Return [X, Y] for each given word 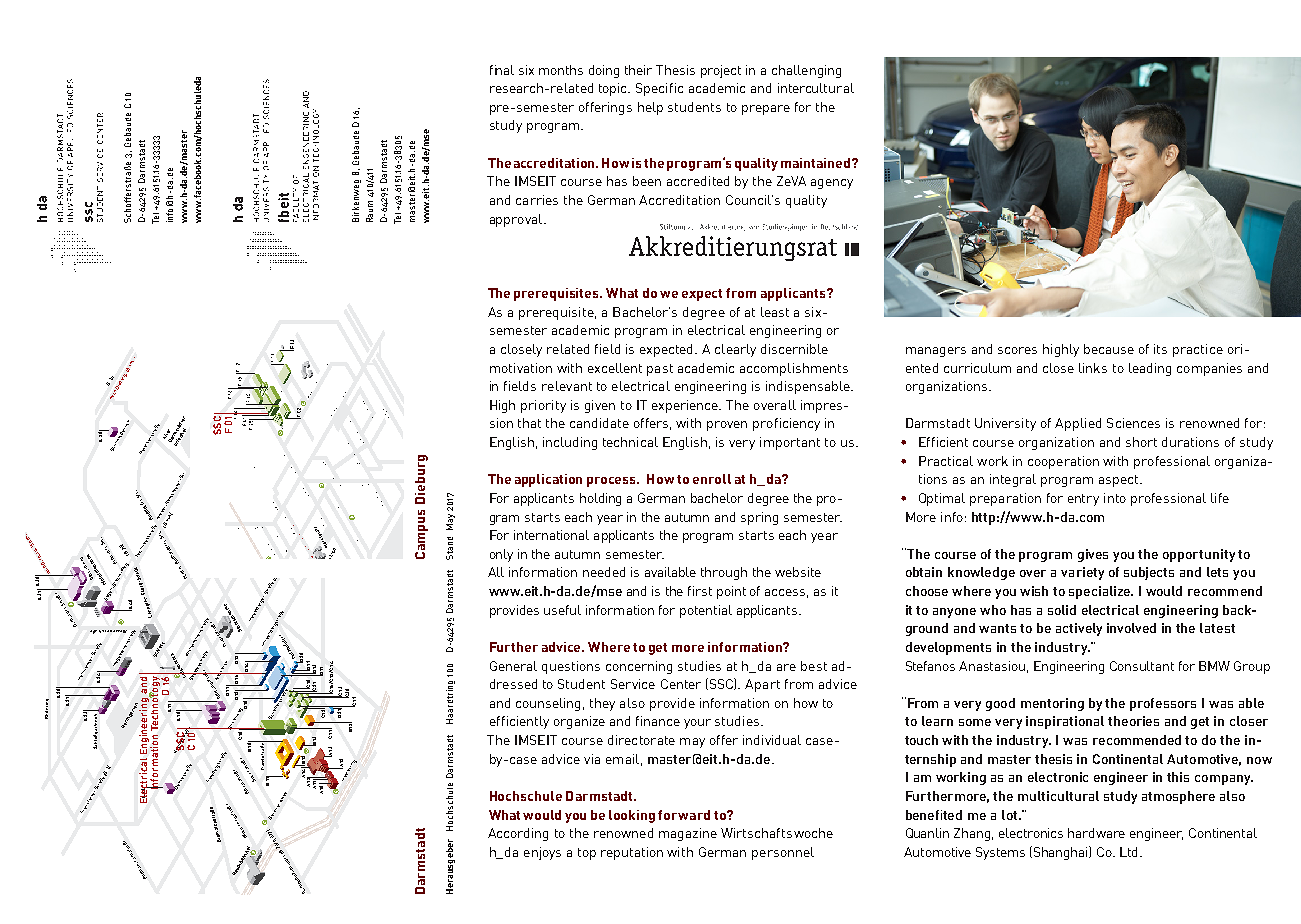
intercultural [816, 88]
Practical [946, 461]
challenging [806, 71]
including [570, 443]
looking [632, 816]
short [1141, 442]
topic [614, 89]
